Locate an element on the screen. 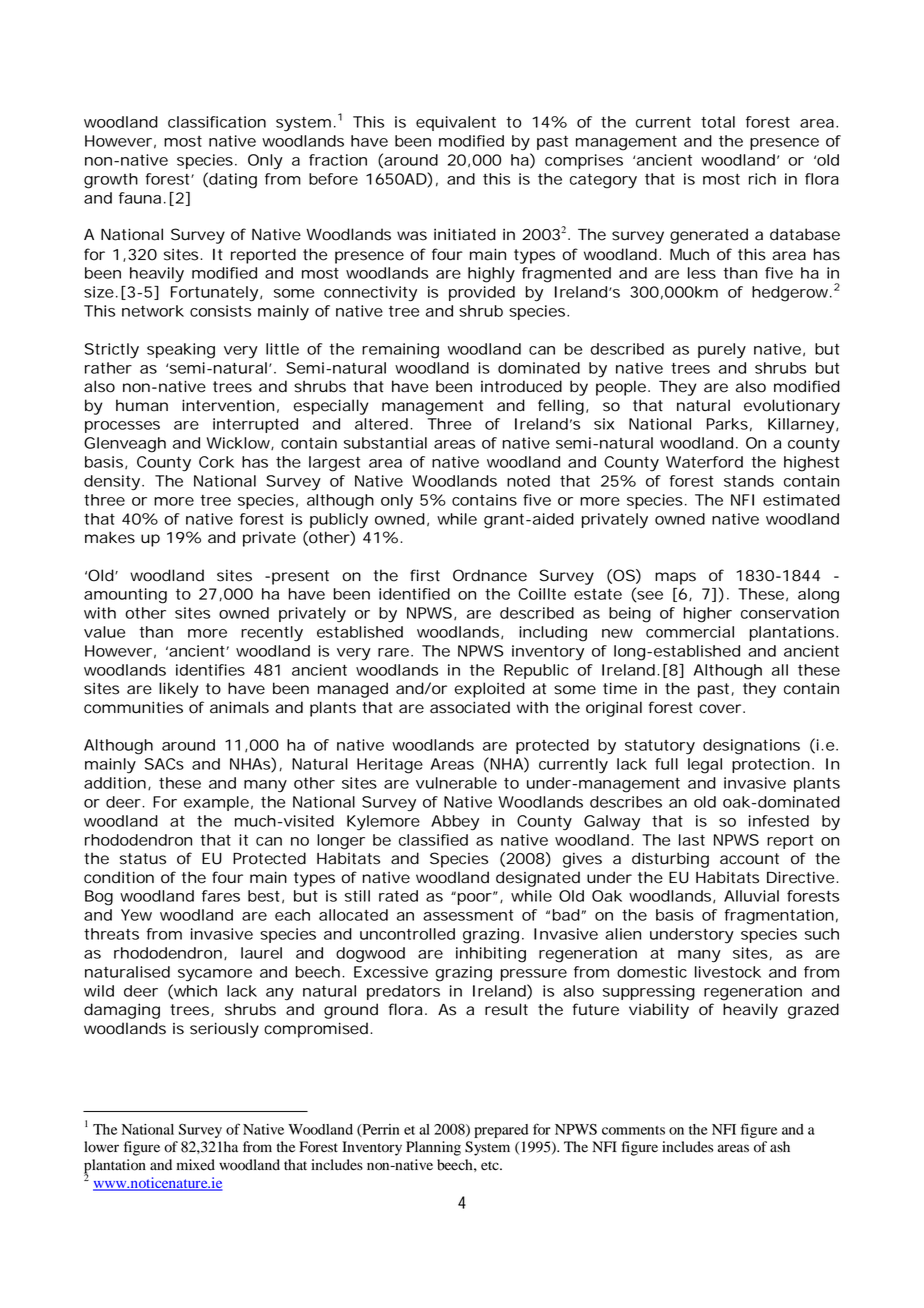 Image resolution: width=924 pixels, height=1308 pixels. status is located at coordinates (143, 859).
